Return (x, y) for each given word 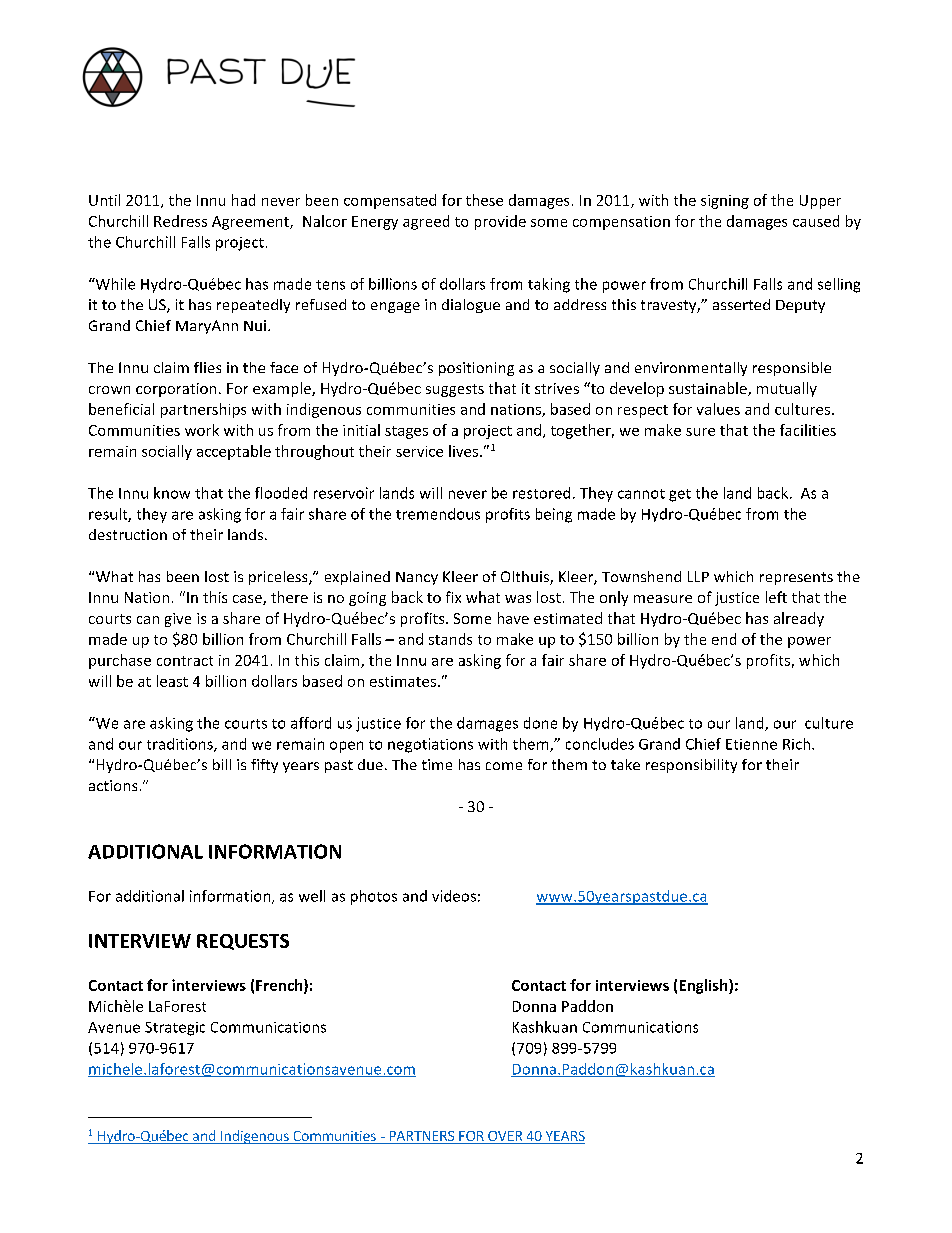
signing (725, 202)
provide (500, 222)
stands (450, 639)
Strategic (175, 1029)
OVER (505, 1136)
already (799, 619)
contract (185, 661)
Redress (180, 221)
